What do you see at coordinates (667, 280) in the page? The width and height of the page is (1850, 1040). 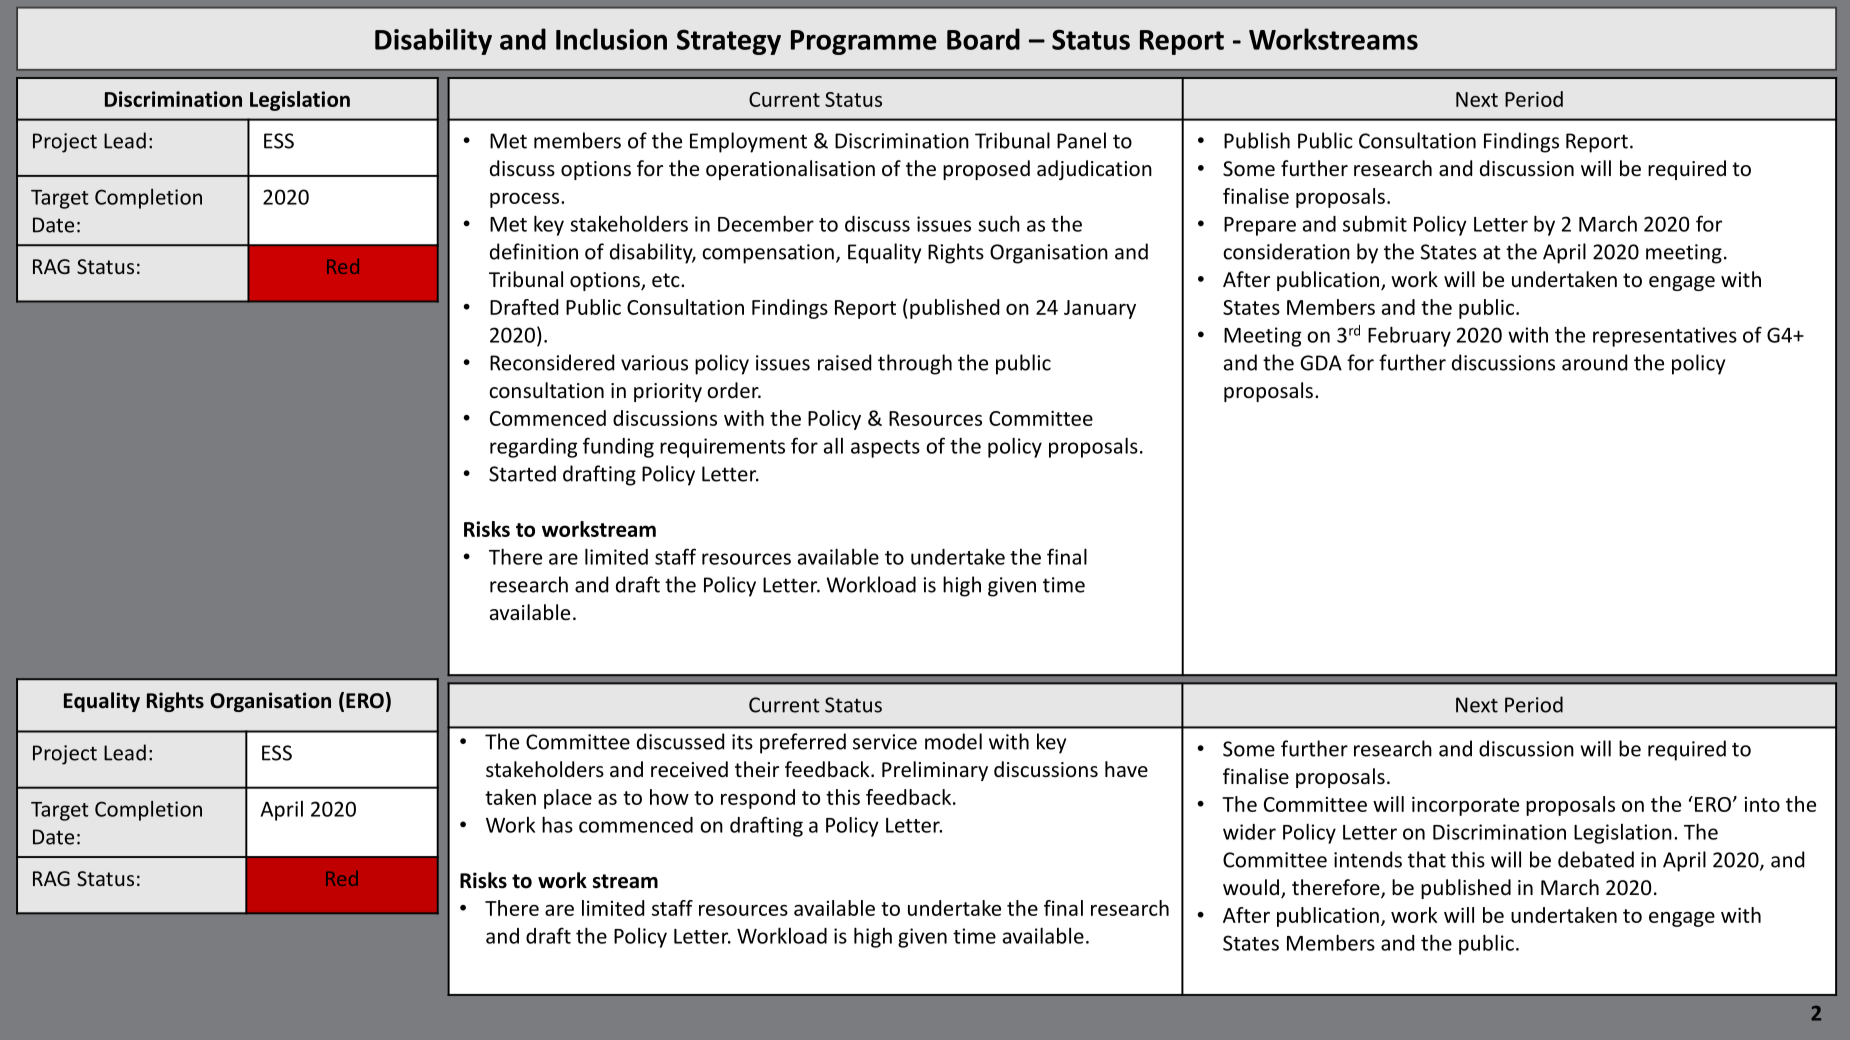 I see `etc` at bounding box center [667, 280].
